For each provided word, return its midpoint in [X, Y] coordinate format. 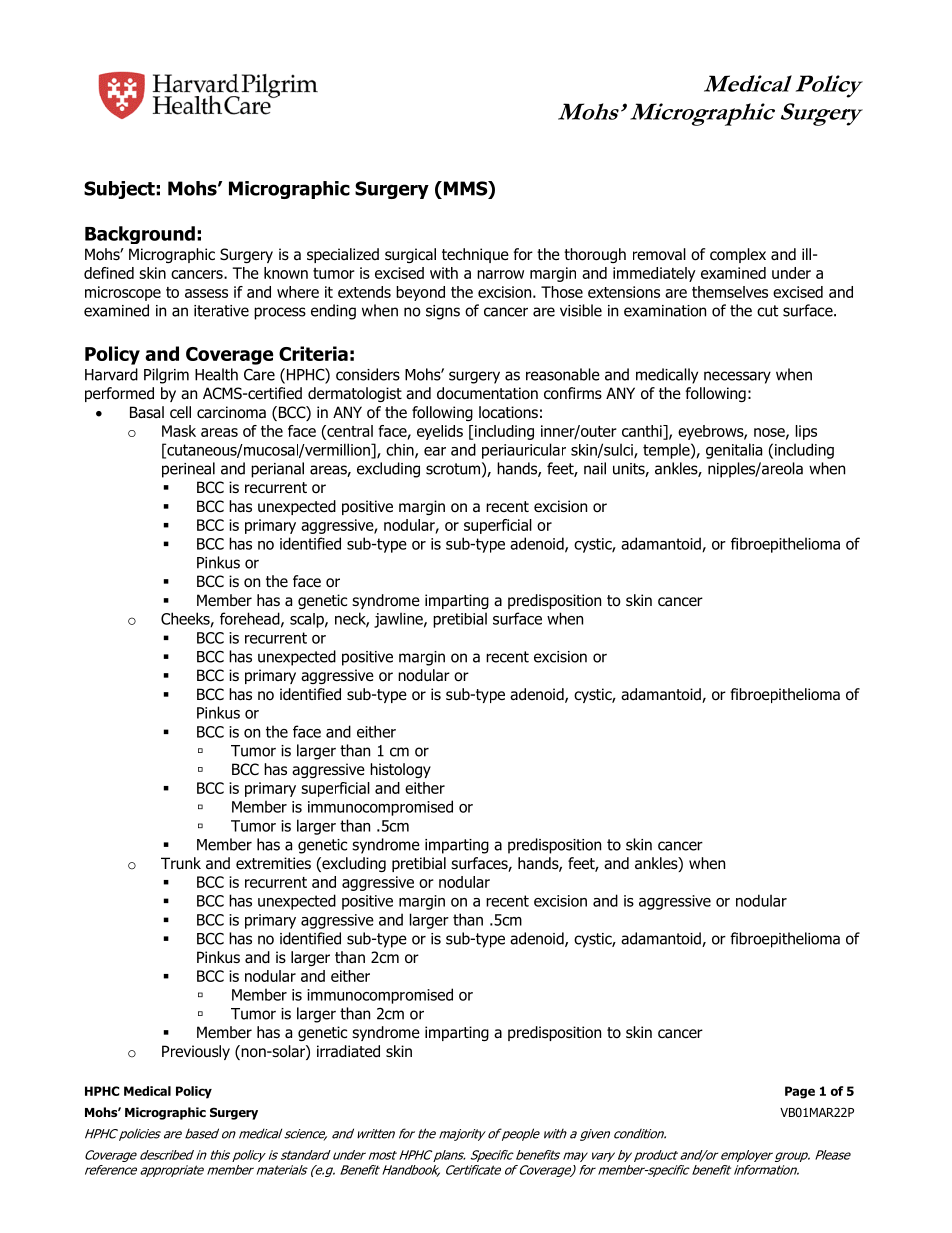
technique [475, 255]
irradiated [348, 1051]
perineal [188, 470]
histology [400, 770]
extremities [273, 863]
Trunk [181, 863]
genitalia [734, 451]
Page [800, 1092]
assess [206, 293]
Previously [196, 1052]
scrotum [453, 469]
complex [738, 255]
